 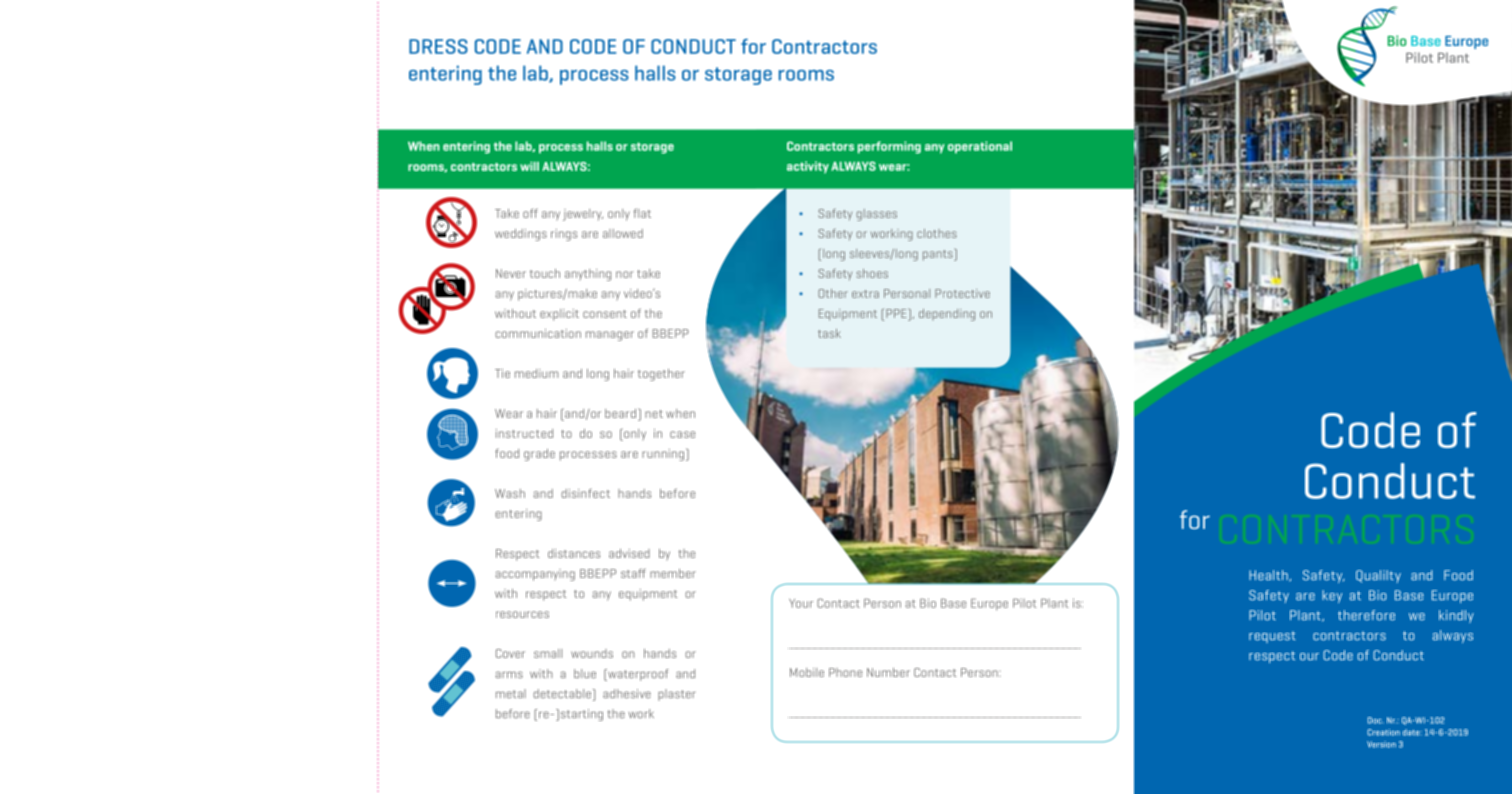 I want to click on task, so click(x=829, y=333).
